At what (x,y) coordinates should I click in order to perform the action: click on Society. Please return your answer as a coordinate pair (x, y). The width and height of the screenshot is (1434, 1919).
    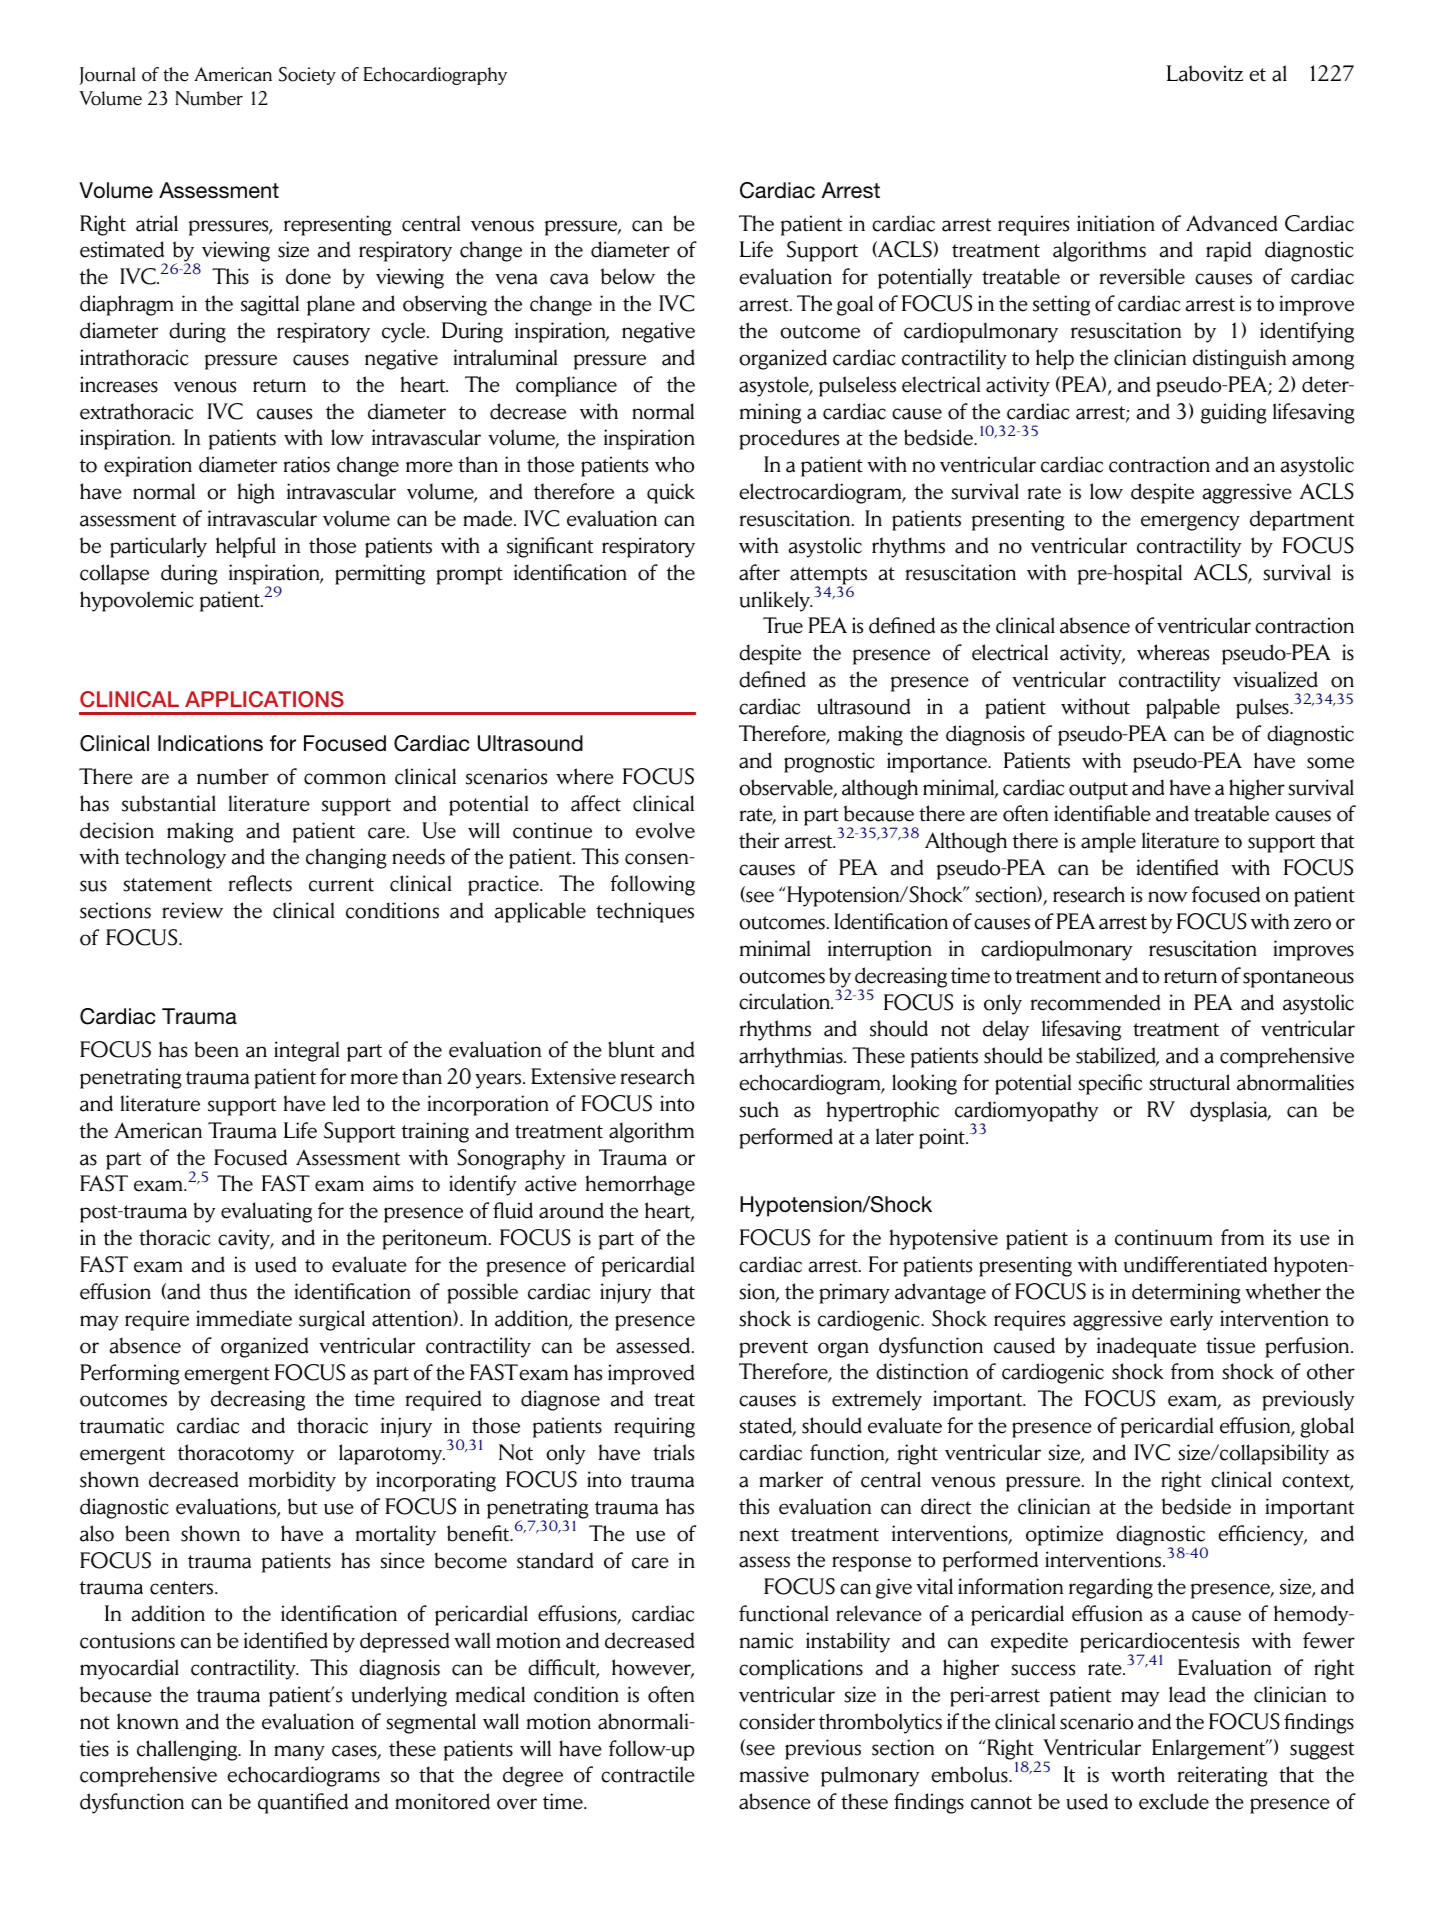
    Looking at the image, I should click on (307, 76).
